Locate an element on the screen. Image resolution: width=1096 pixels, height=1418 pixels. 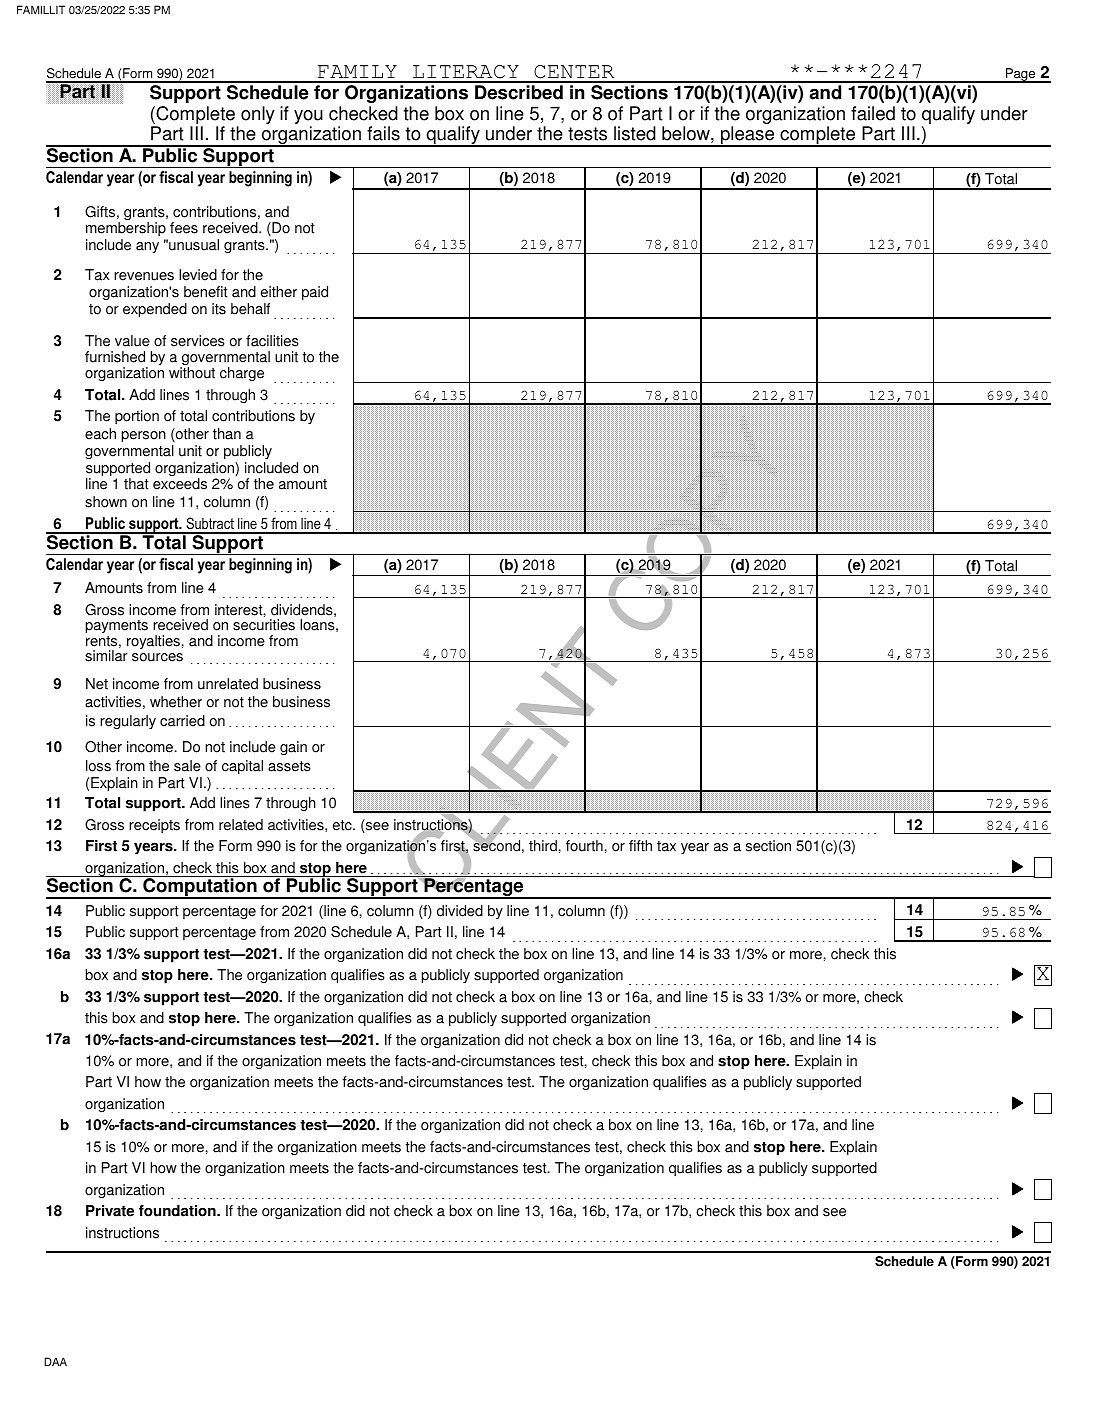
fourth is located at coordinates (585, 846).
